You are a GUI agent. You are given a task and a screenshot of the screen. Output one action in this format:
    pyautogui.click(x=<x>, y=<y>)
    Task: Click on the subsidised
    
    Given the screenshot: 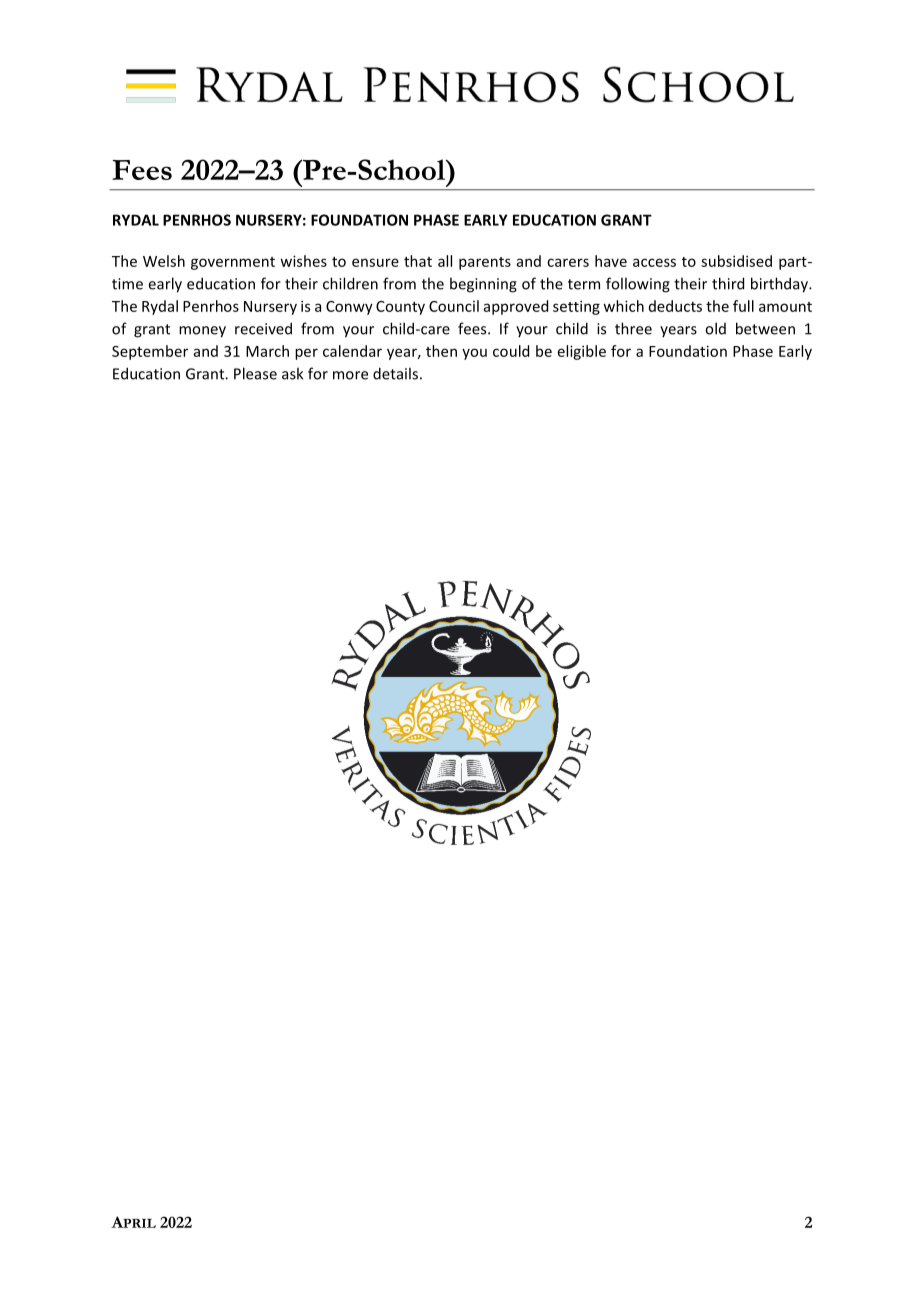 What is the action you would take?
    pyautogui.click(x=736, y=261)
